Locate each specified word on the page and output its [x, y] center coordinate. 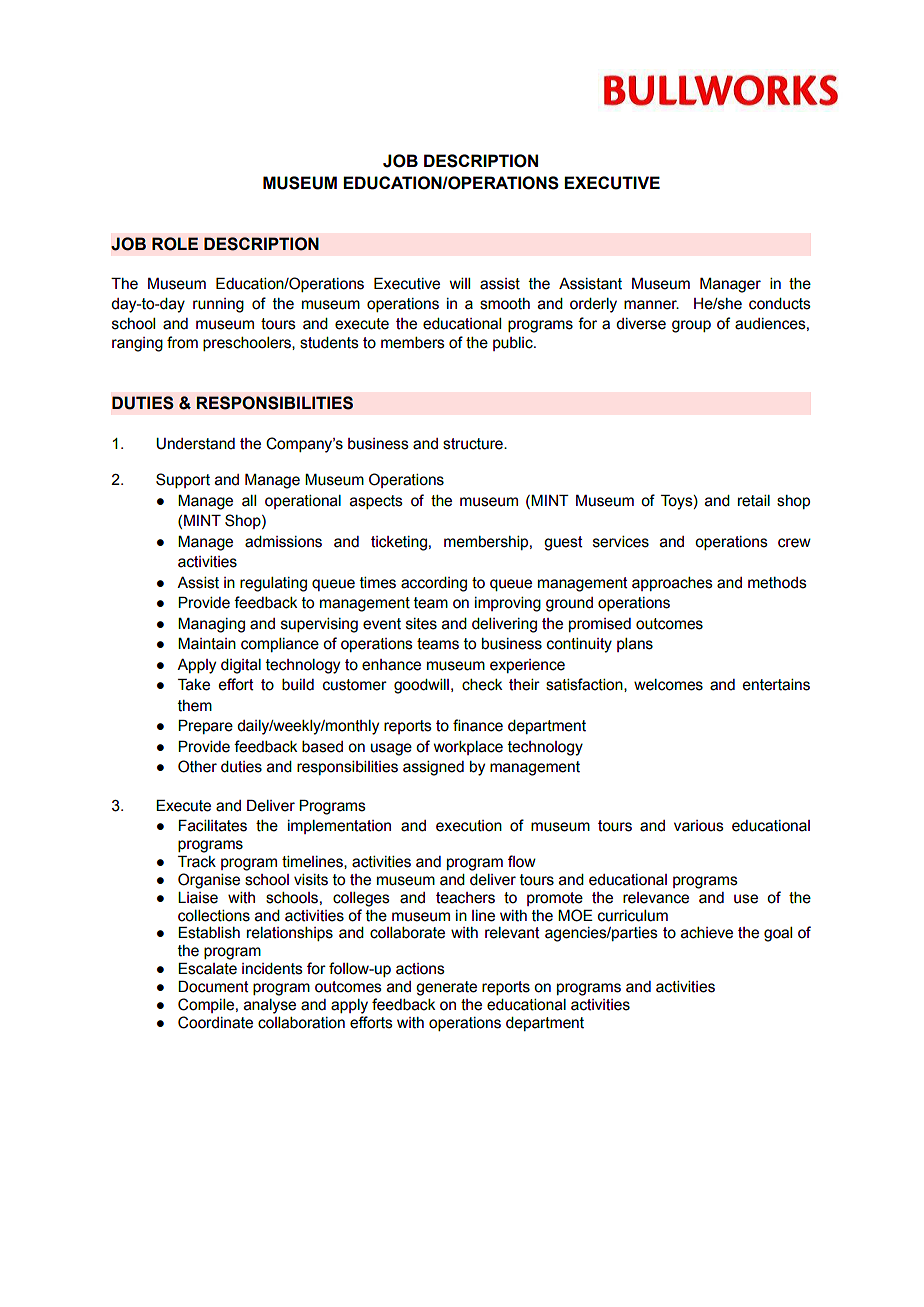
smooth [505, 304]
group [691, 326]
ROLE [175, 244]
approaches [672, 584]
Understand [195, 444]
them [195, 706]
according [434, 584]
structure [474, 444]
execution [469, 826]
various [699, 826]
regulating [273, 584]
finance [478, 725]
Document [213, 987]
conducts [780, 304]
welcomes [668, 685]
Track [197, 862]
